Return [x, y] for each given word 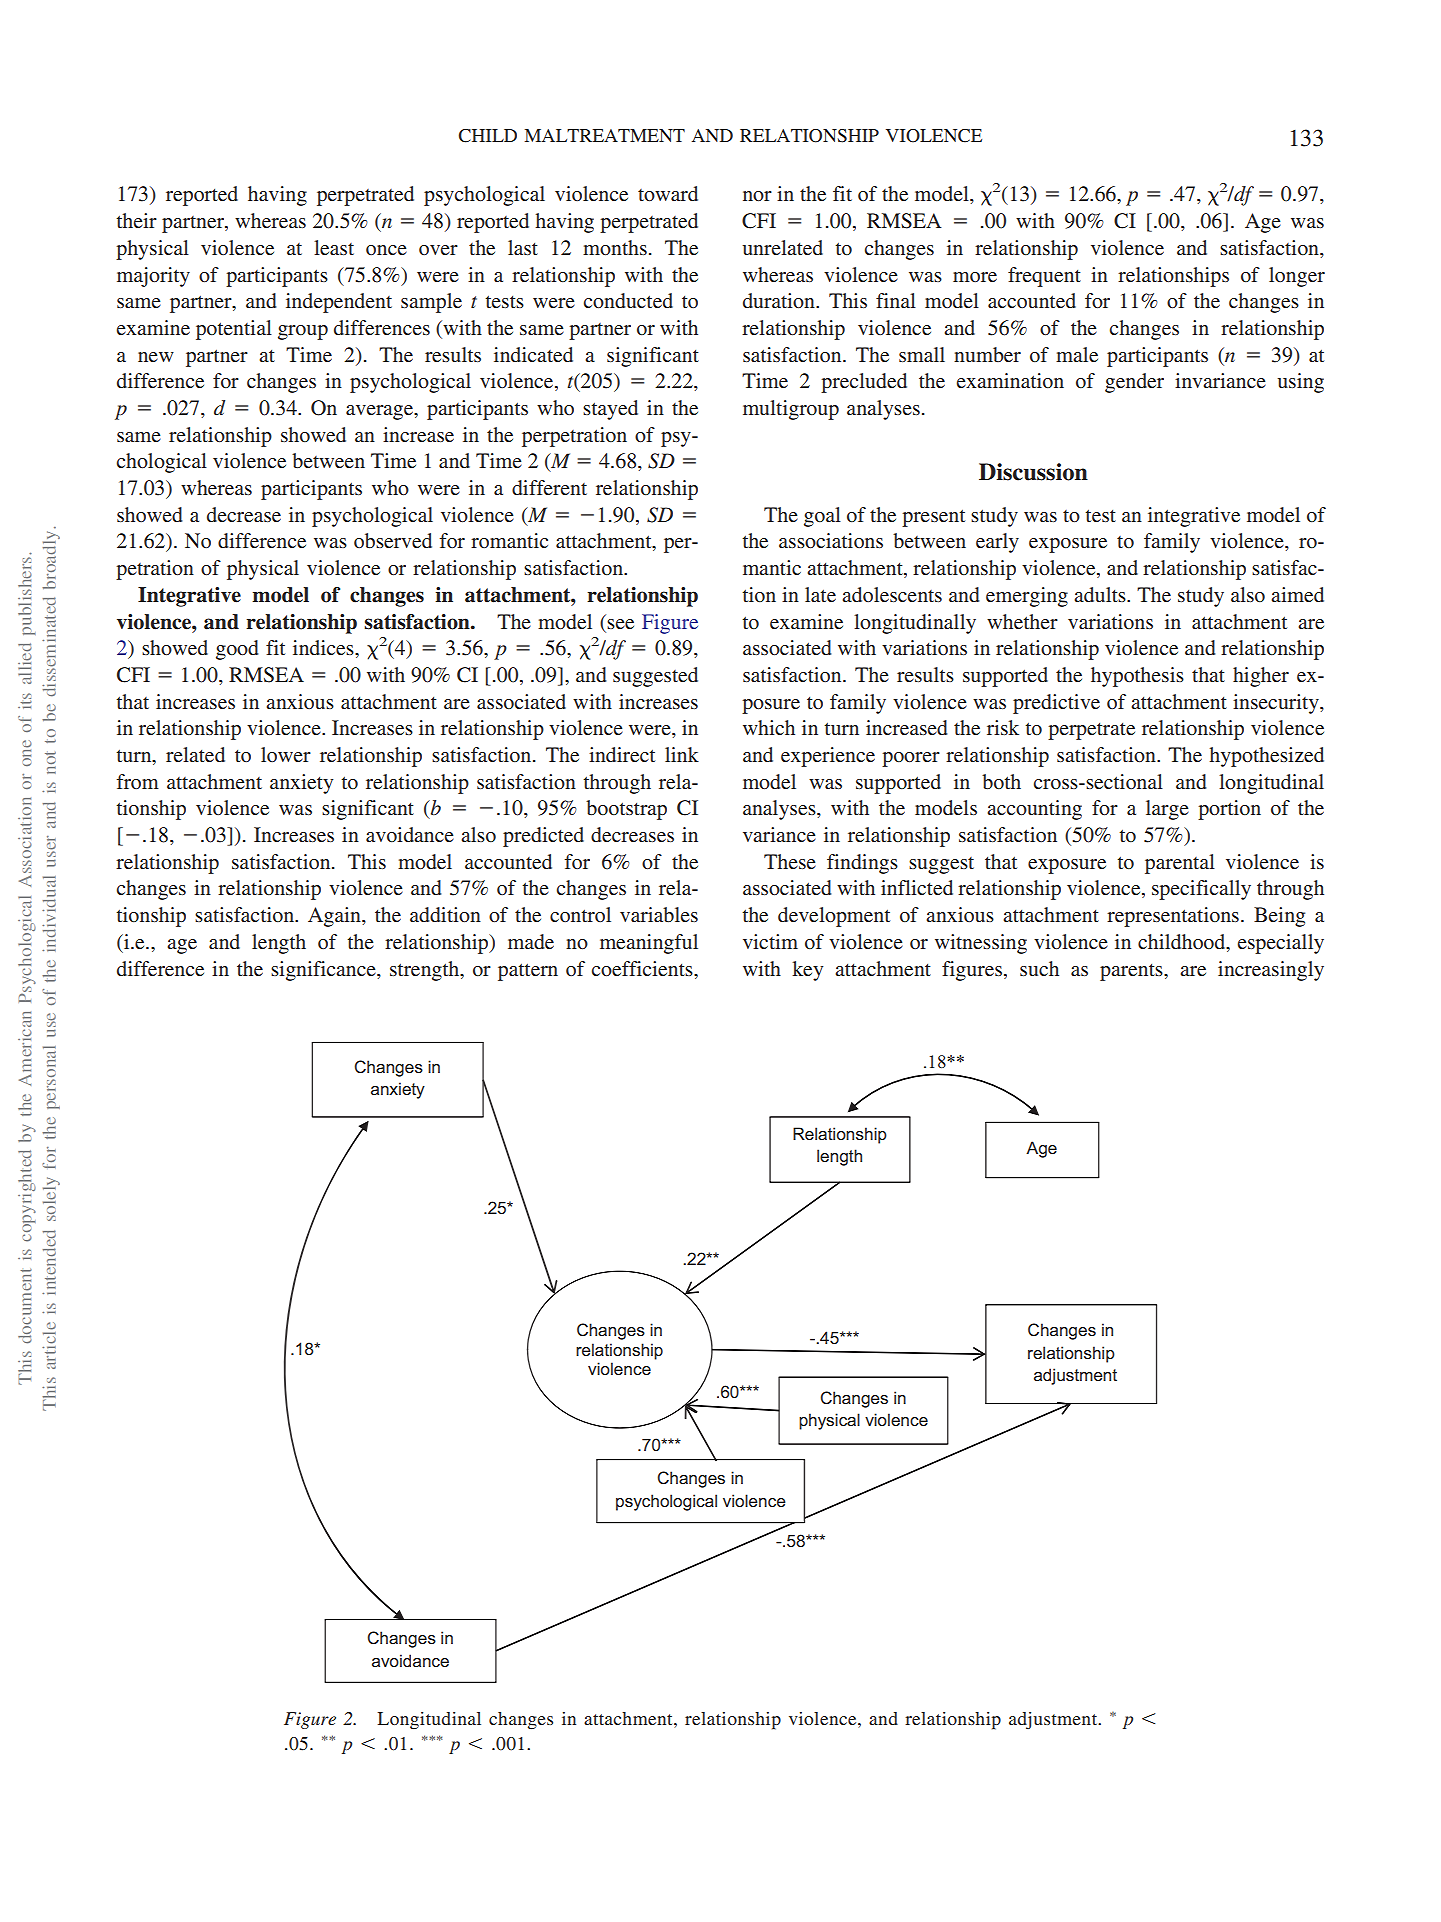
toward [668, 193]
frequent [1044, 277]
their [137, 220]
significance [324, 971]
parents [1132, 972]
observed [393, 541]
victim [770, 941]
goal [822, 517]
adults [1101, 594]
